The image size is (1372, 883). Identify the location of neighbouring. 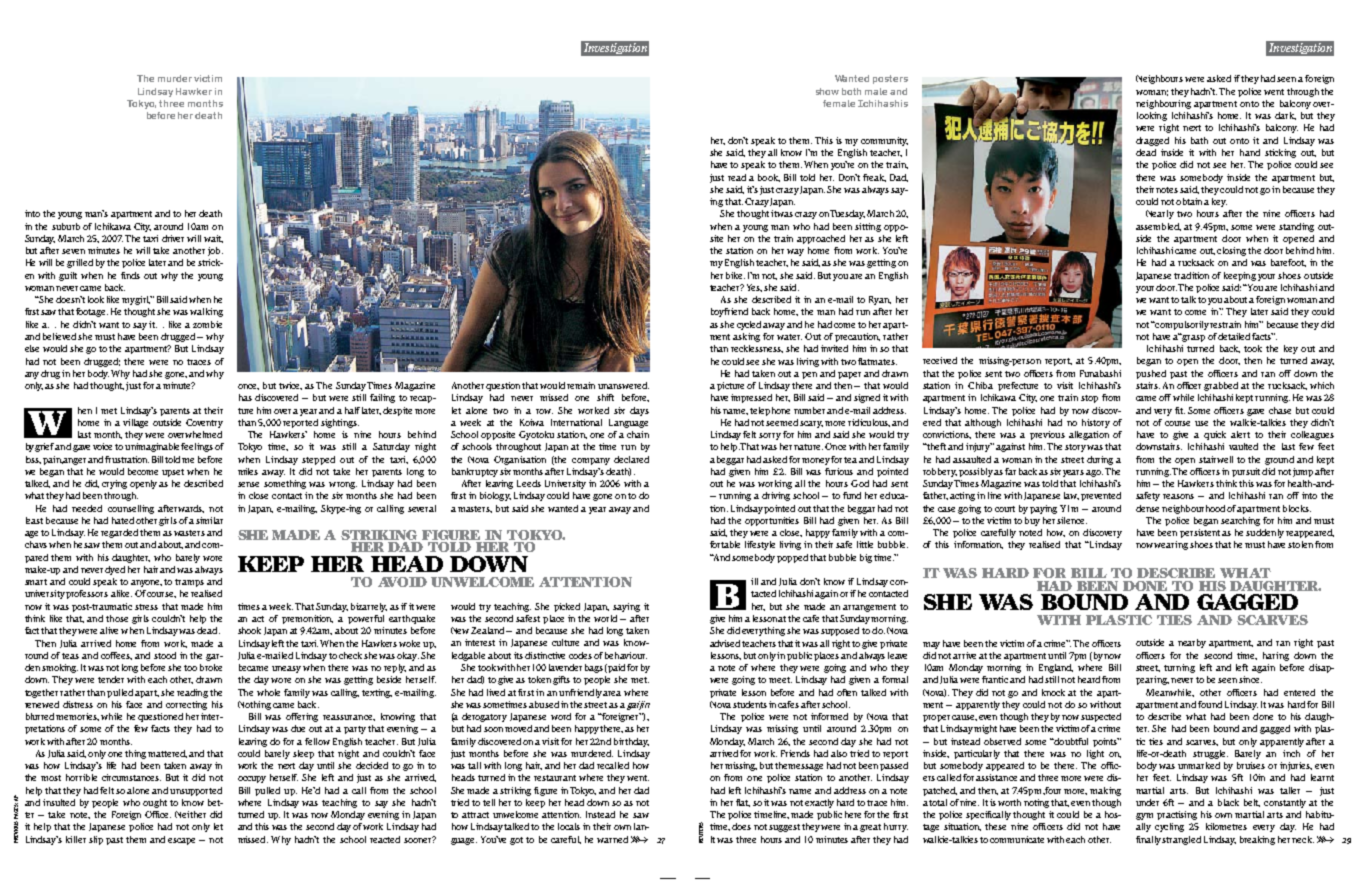
(1163, 104).
